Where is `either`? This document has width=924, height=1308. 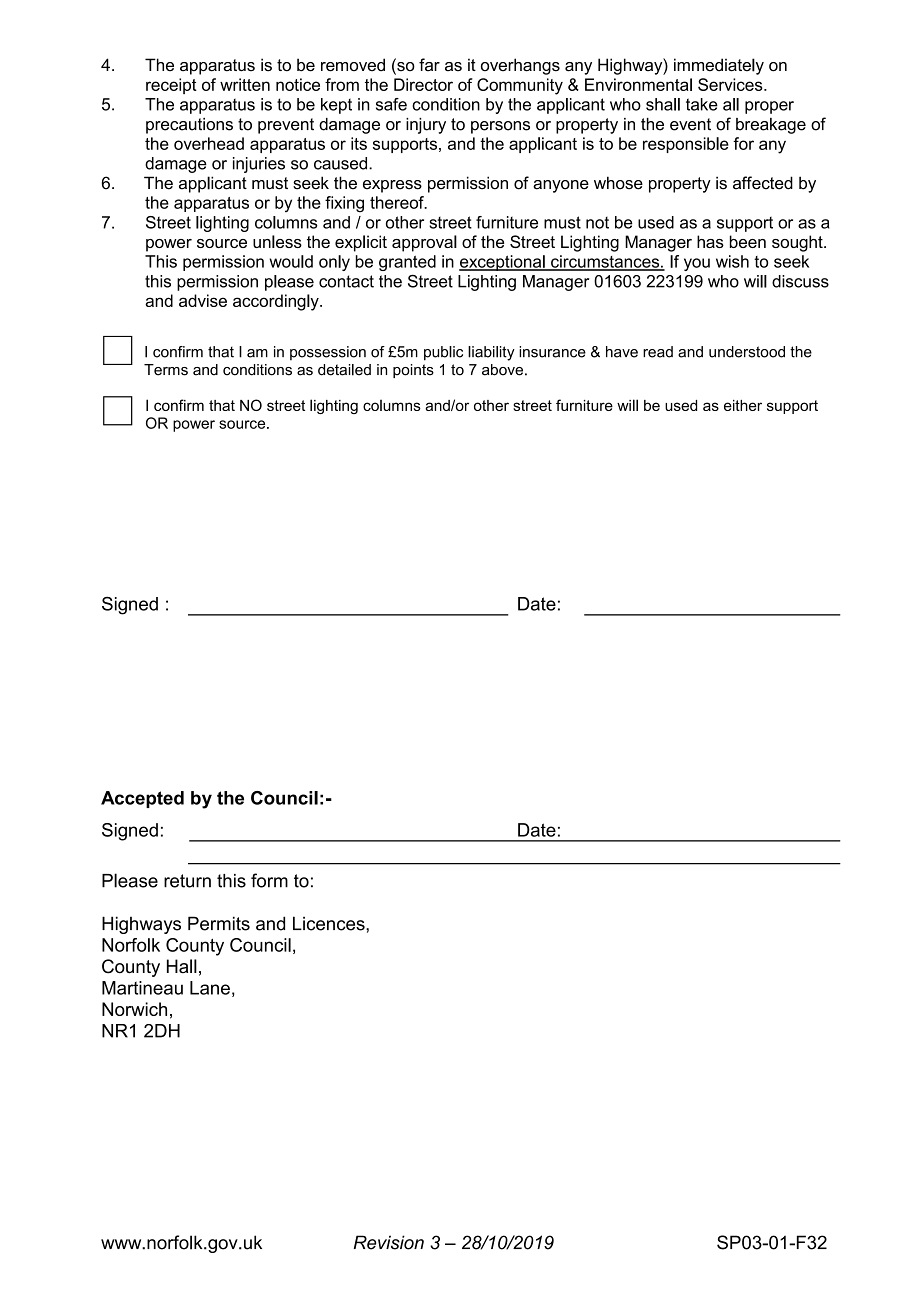
either is located at coordinates (743, 405).
